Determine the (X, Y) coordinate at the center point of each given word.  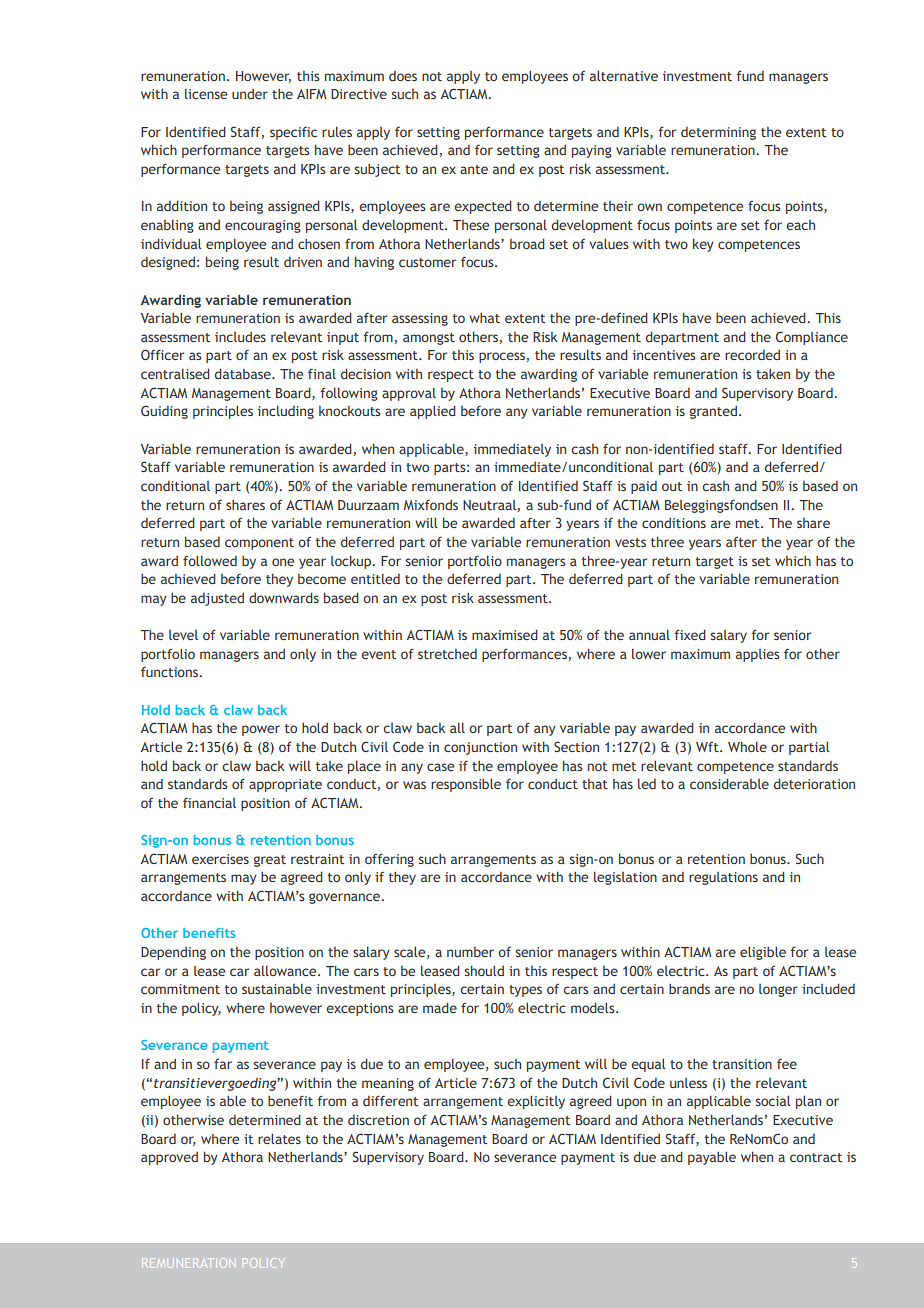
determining (718, 133)
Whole (747, 746)
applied (433, 412)
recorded (752, 355)
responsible (466, 785)
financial (209, 802)
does (403, 76)
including (286, 412)
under (250, 94)
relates (279, 1138)
